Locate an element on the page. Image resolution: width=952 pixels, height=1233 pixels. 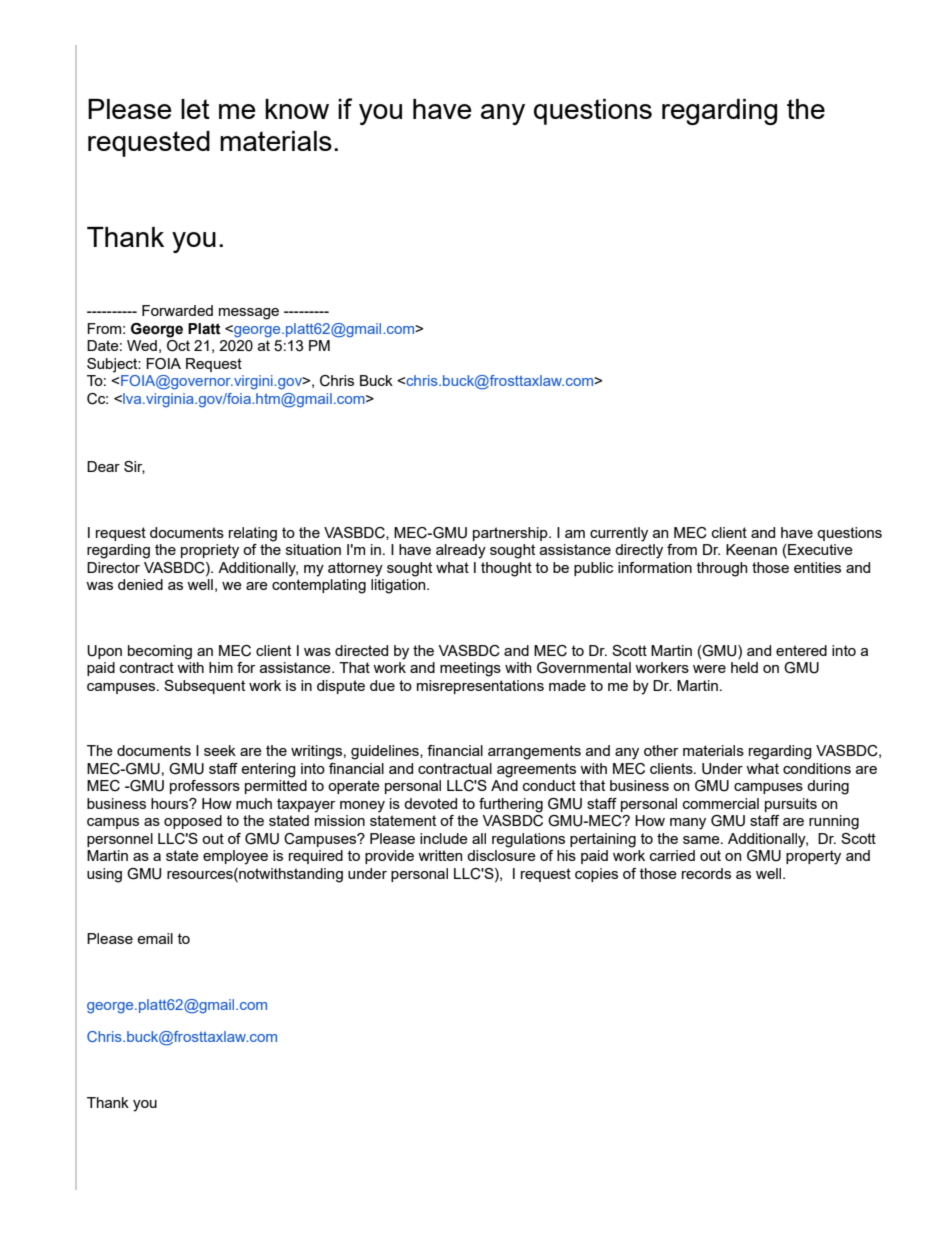
propriety is located at coordinates (210, 551).
